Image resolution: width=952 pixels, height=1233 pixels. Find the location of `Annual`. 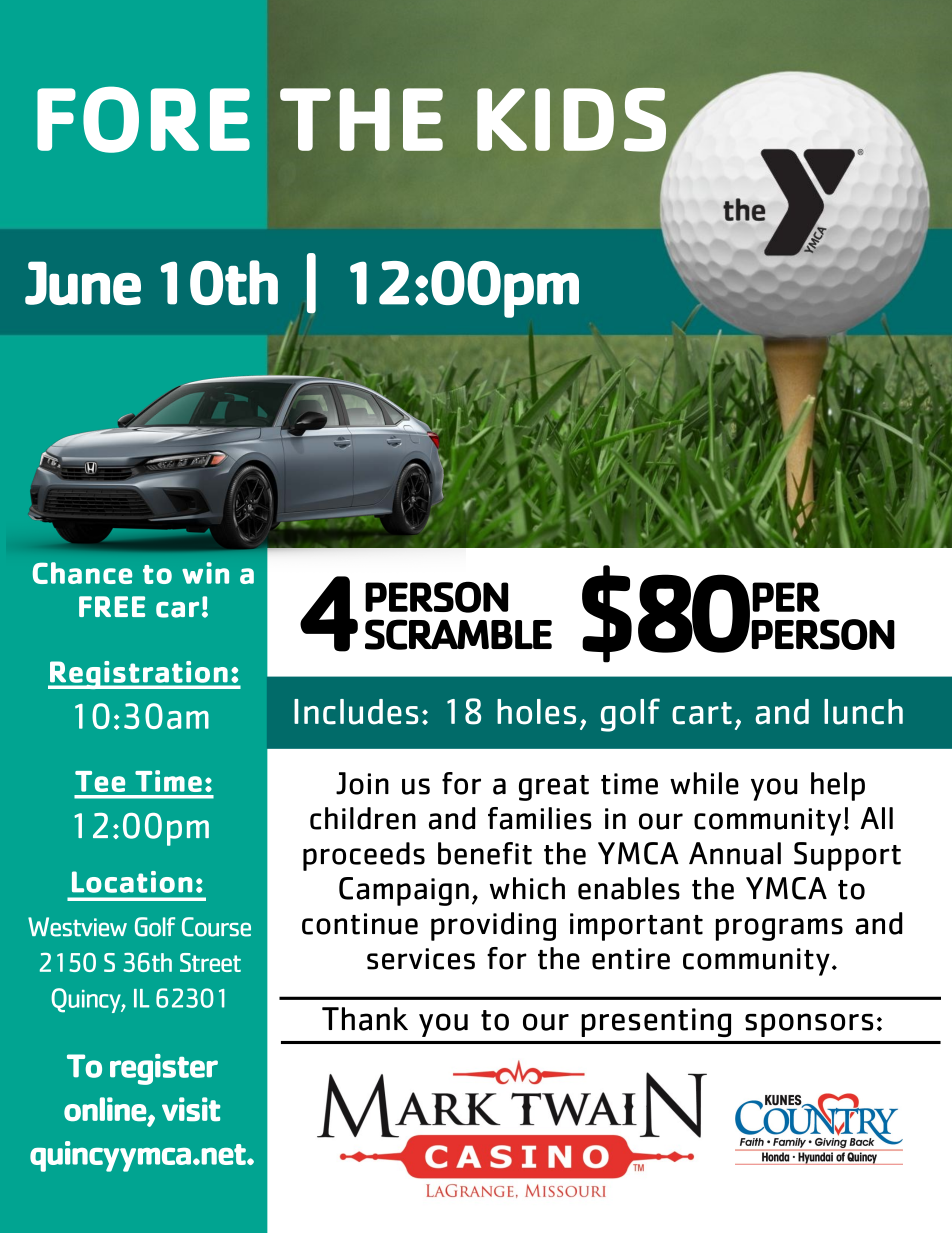

Annual is located at coordinates (735, 853).
